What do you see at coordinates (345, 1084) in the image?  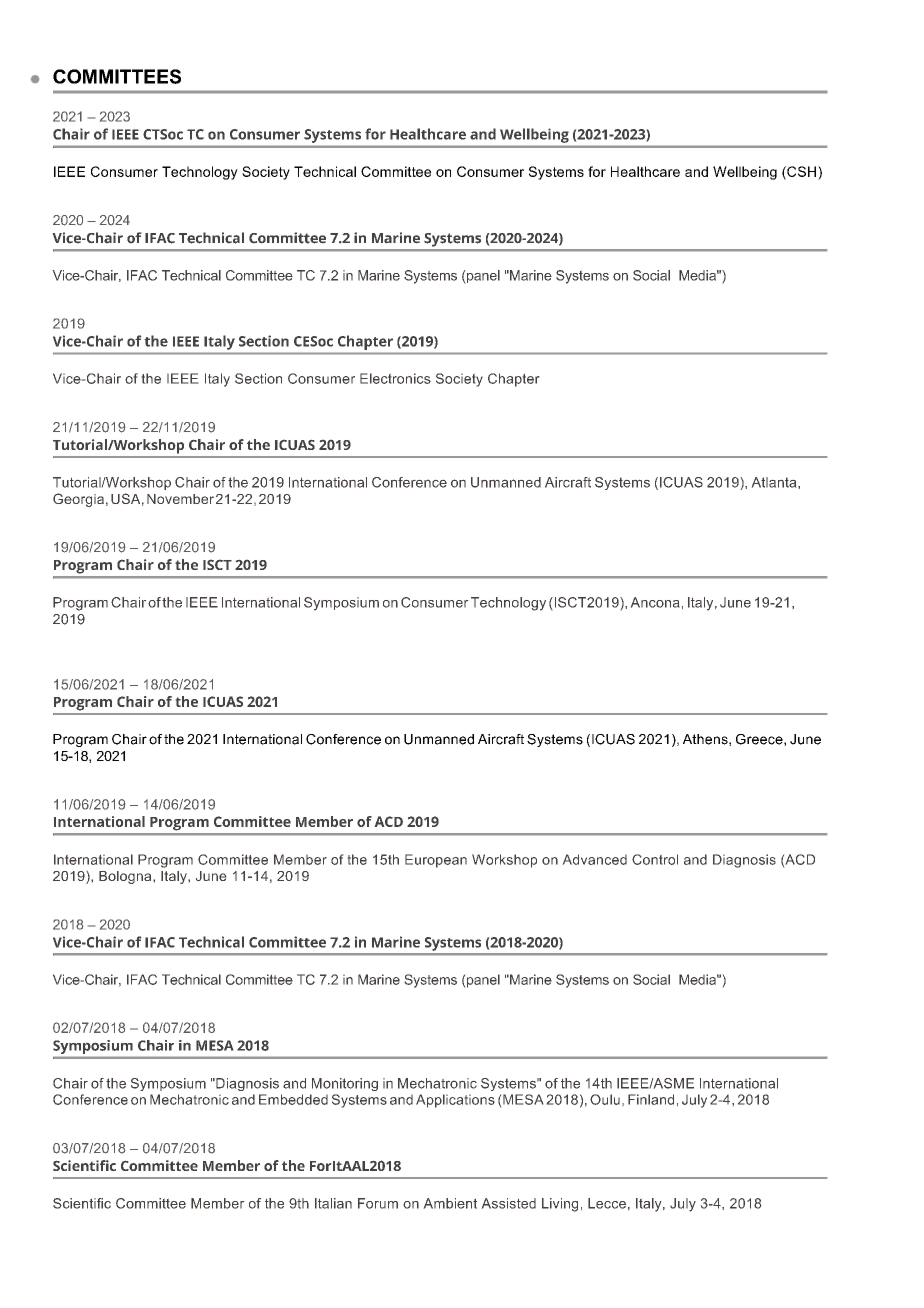 I see `Monitoring` at bounding box center [345, 1084].
